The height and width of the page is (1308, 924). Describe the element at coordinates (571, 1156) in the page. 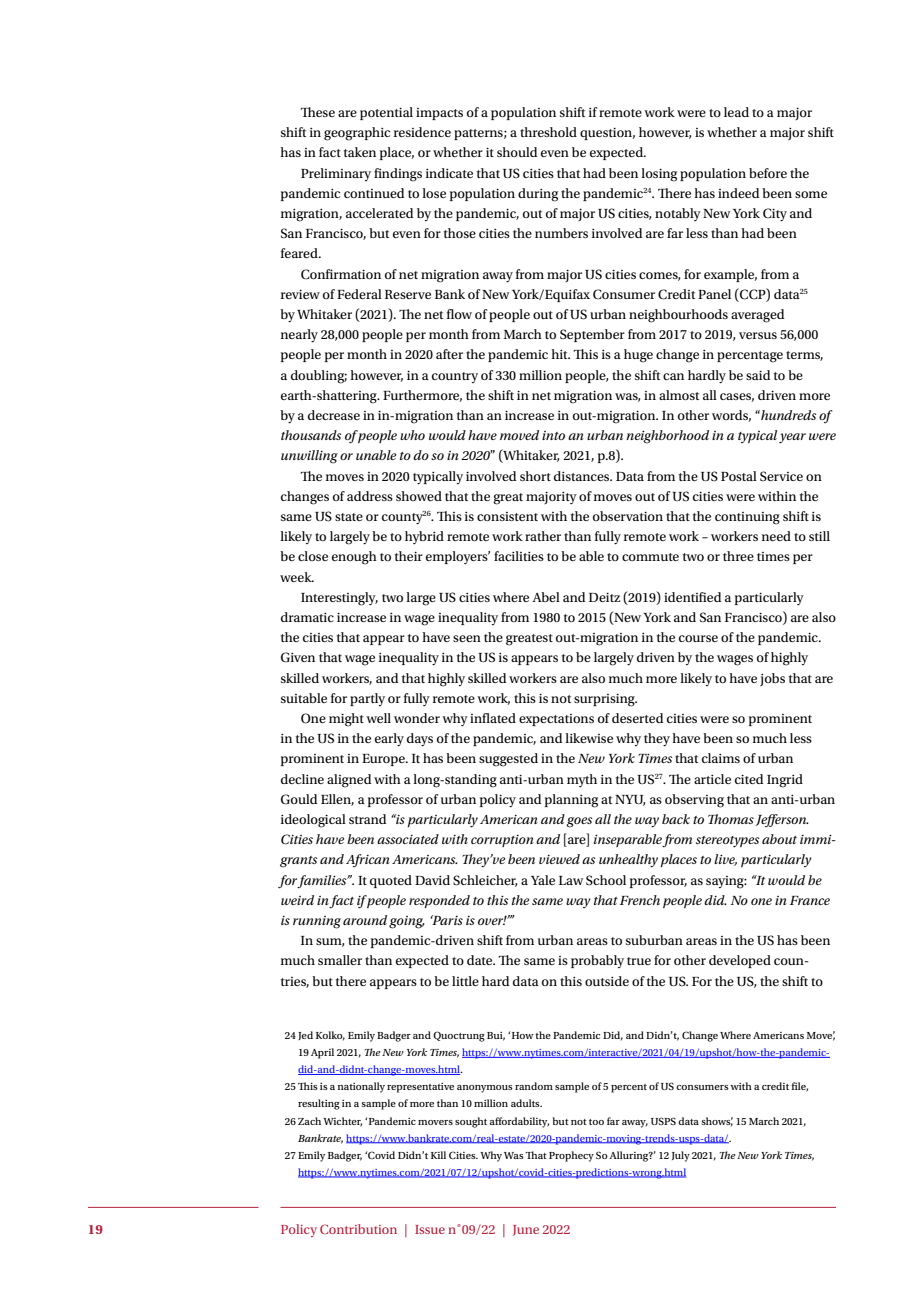

I see `Prophecy` at that location.
